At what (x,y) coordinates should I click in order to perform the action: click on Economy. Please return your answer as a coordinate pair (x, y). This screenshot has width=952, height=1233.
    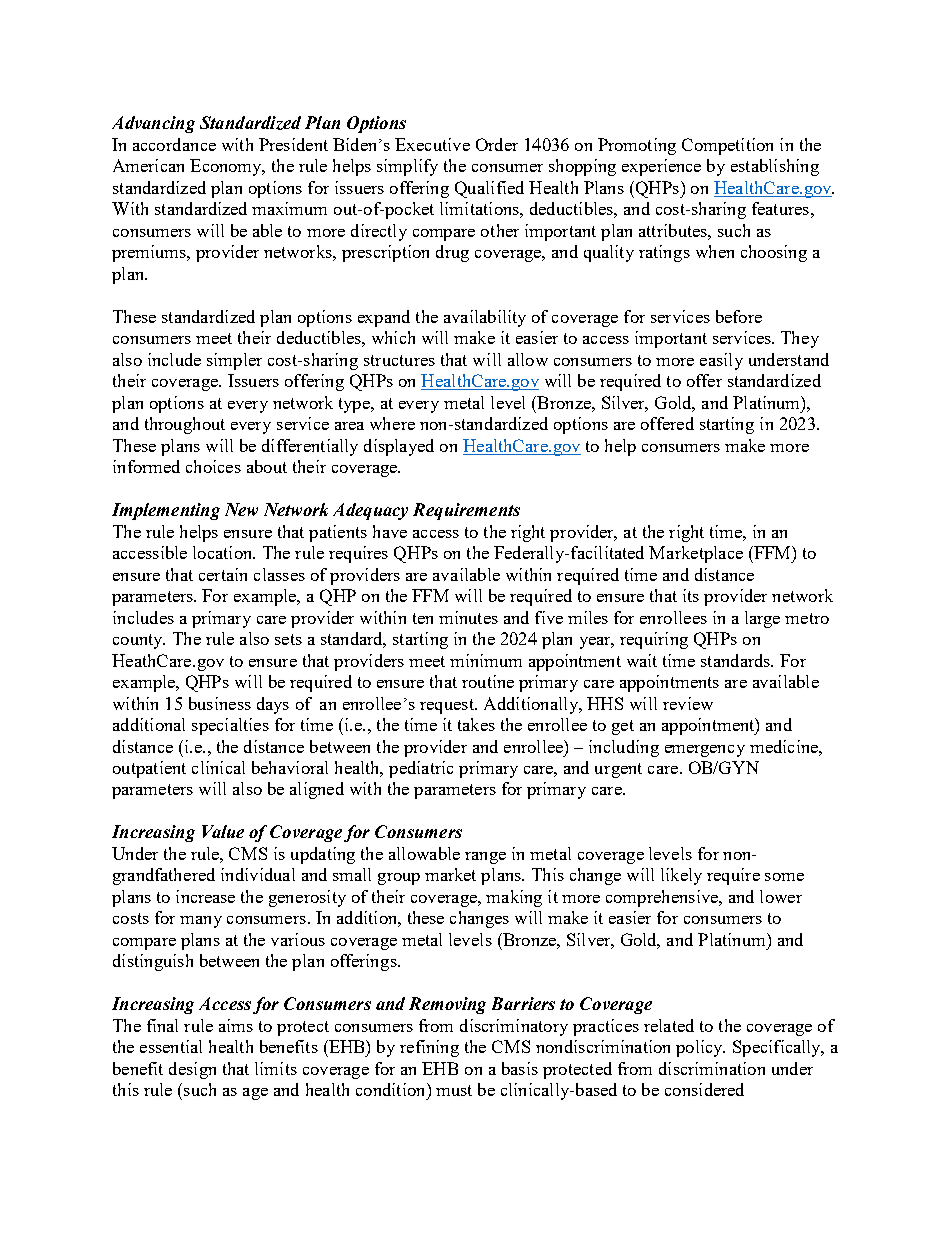
    Looking at the image, I should click on (227, 167).
